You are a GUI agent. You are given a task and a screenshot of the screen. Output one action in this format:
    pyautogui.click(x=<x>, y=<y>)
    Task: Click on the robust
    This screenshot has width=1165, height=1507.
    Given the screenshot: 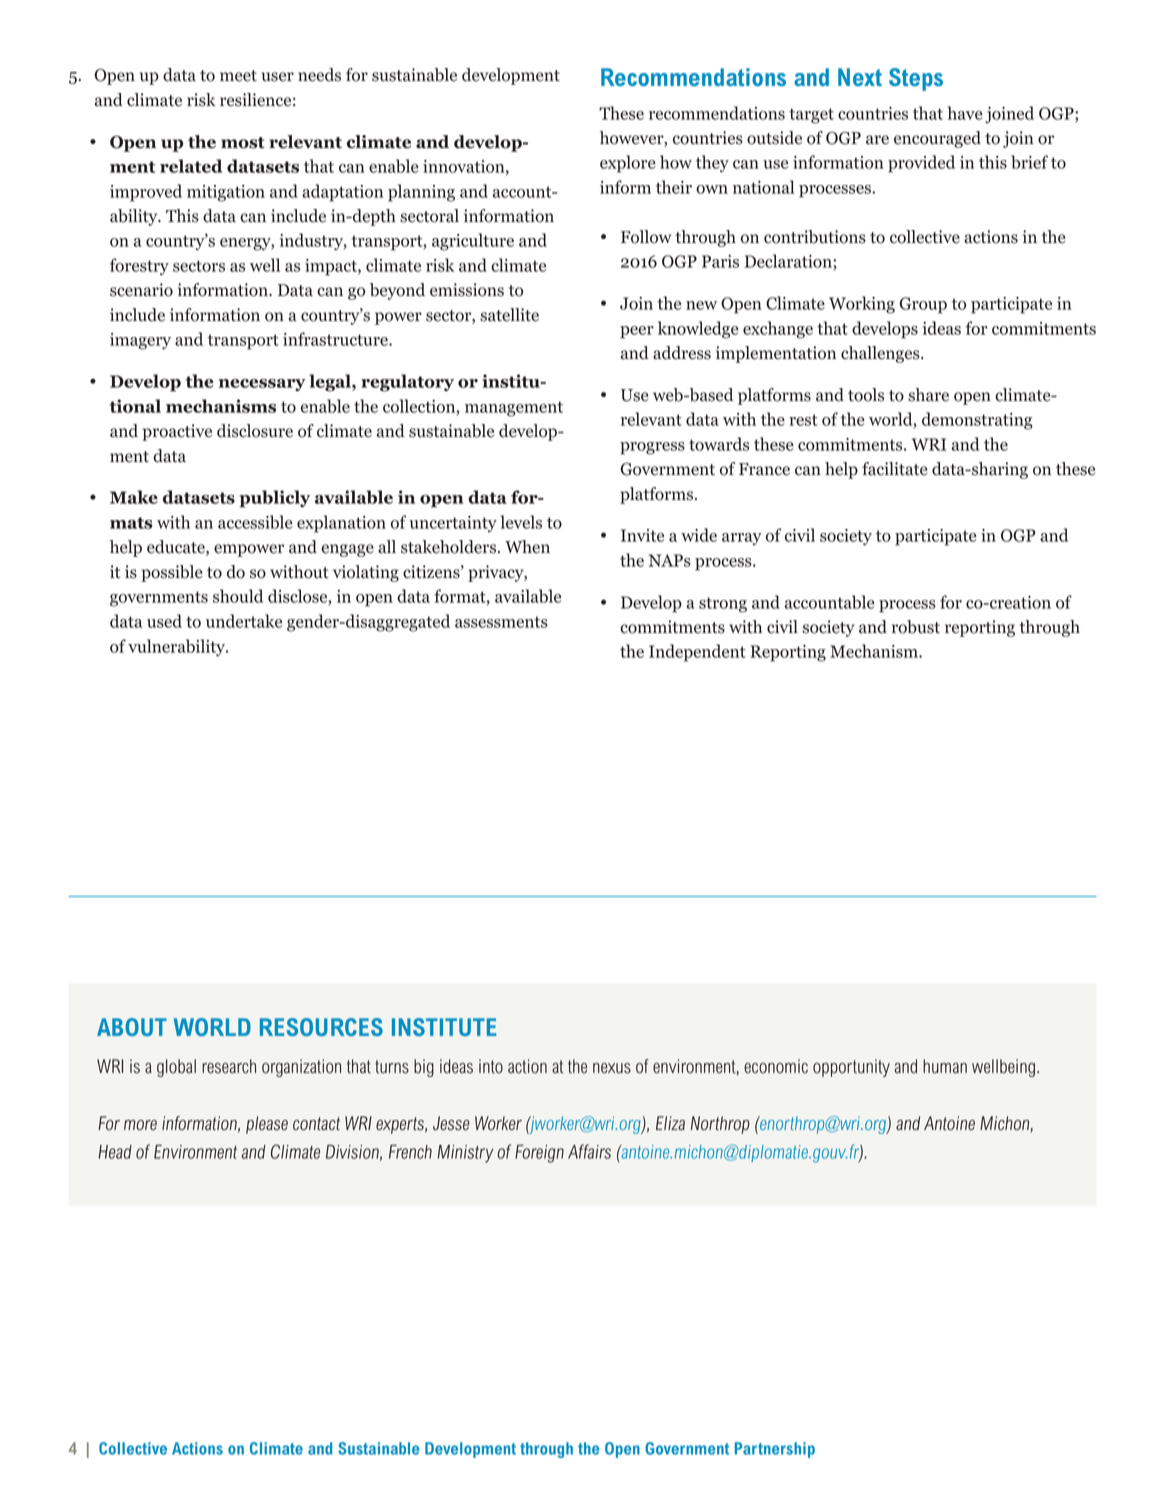 What is the action you would take?
    pyautogui.click(x=916, y=627)
